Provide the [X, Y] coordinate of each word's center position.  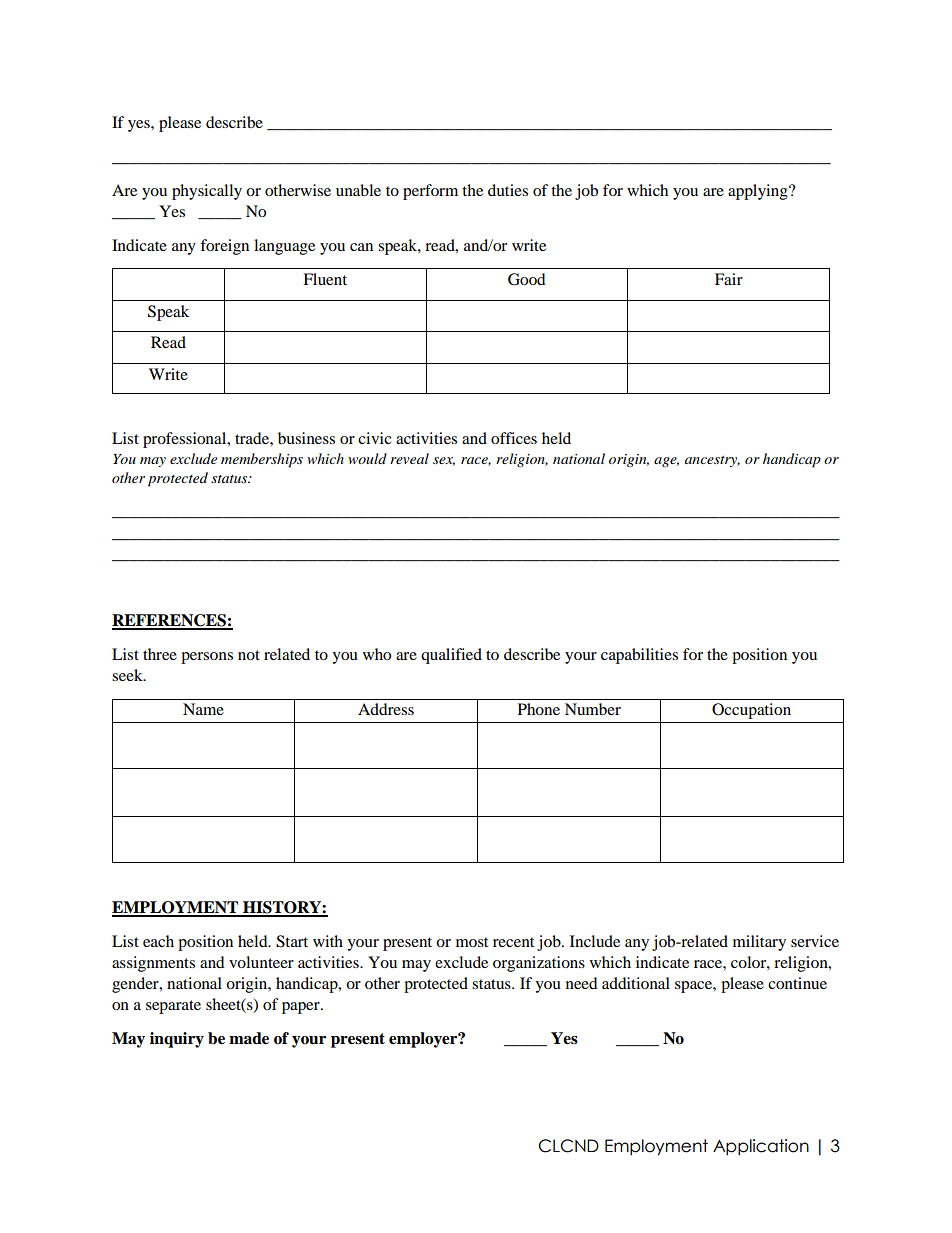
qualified [451, 656]
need [582, 983]
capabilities [639, 656]
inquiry [177, 1040]
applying [759, 192]
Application [761, 1147]
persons [207, 658]
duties [508, 190]
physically [207, 192]
